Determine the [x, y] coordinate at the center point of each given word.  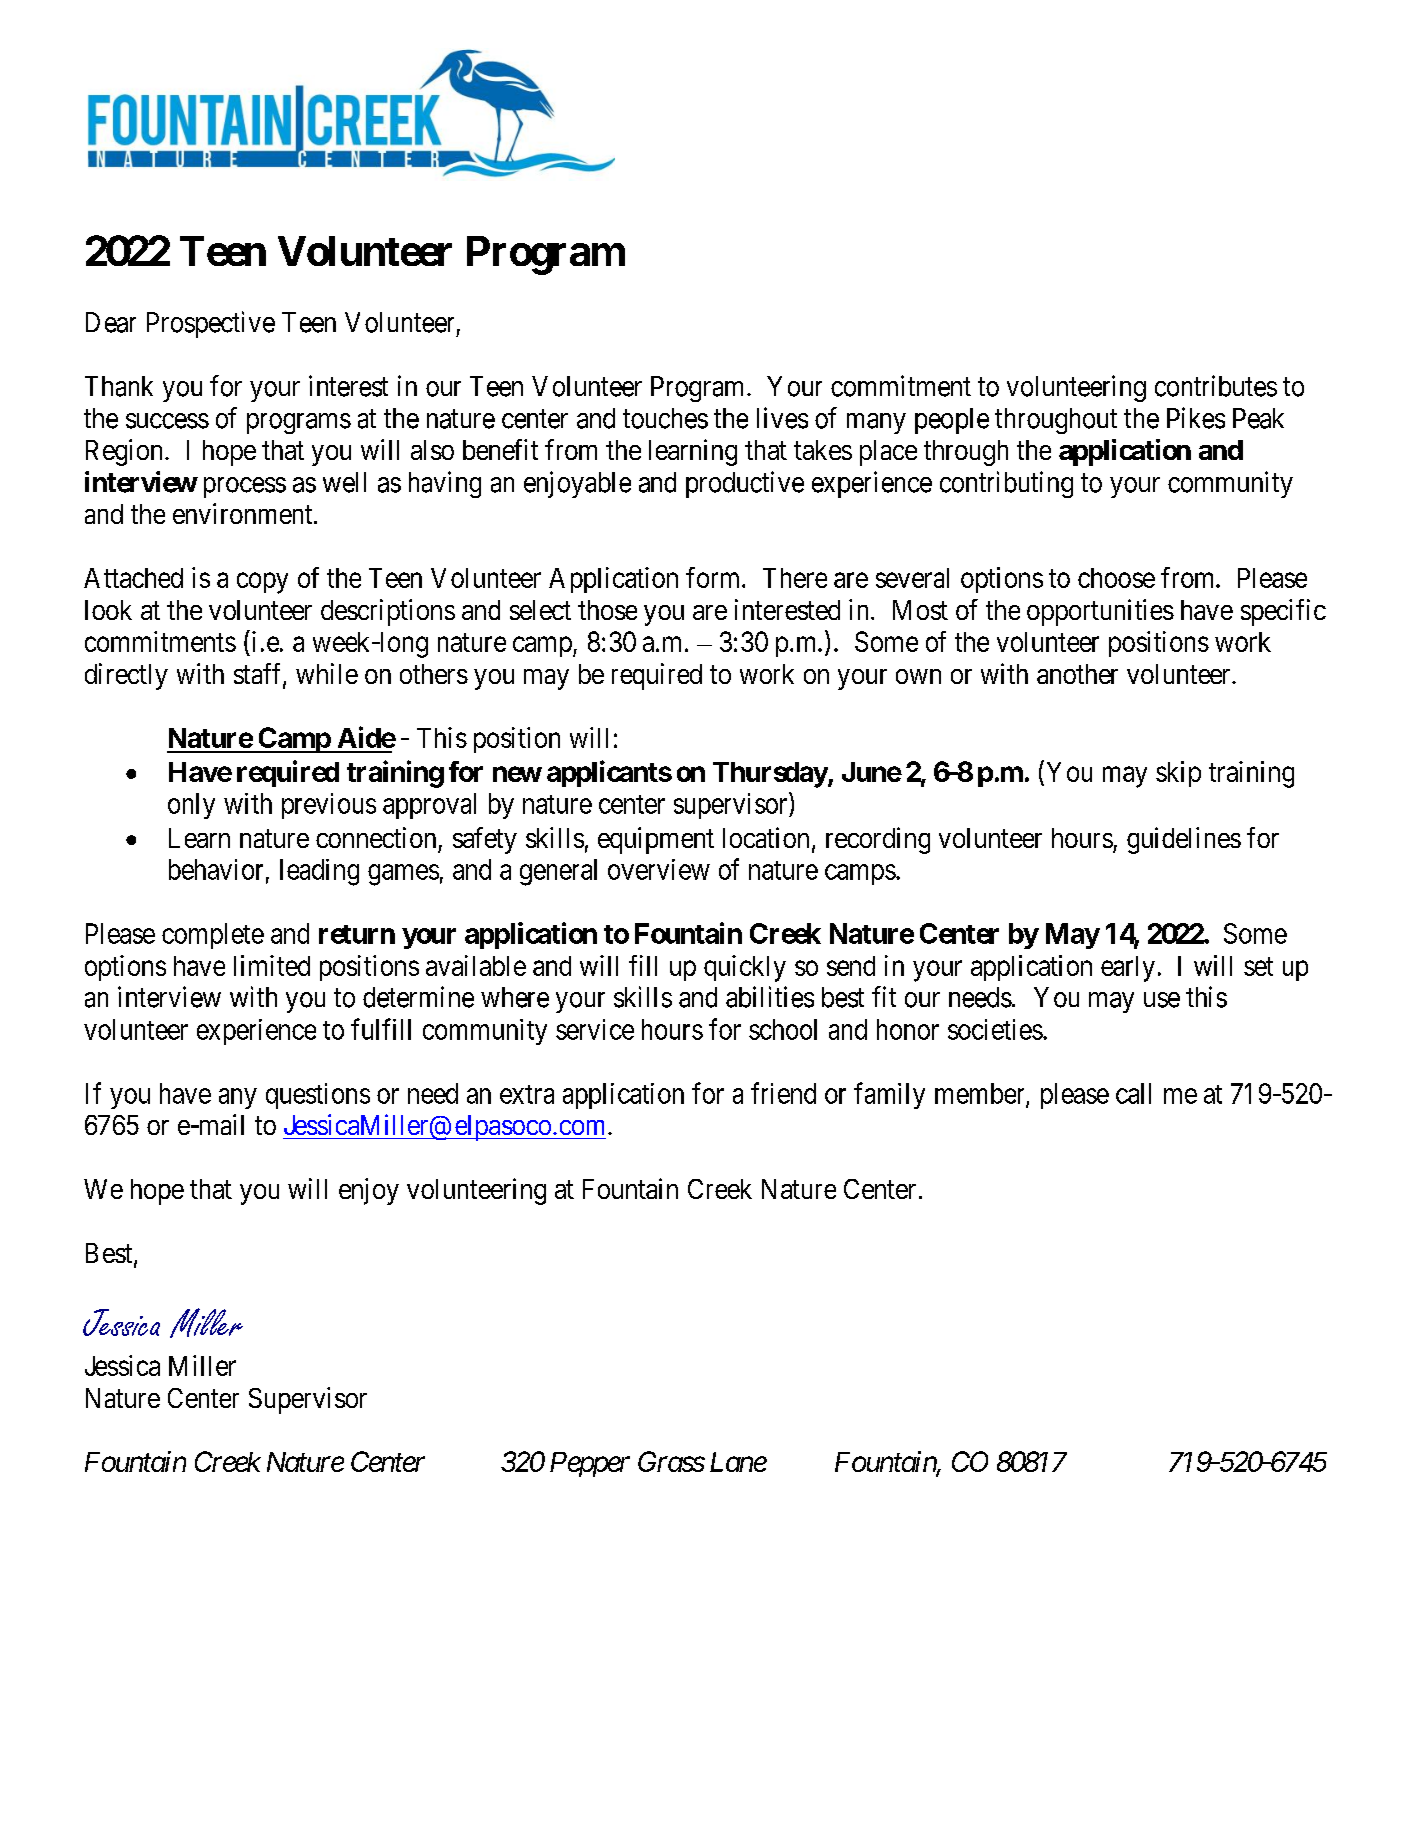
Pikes [1196, 418]
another [1077, 674]
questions [318, 1096]
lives [782, 418]
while [327, 673]
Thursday [770, 775]
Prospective [211, 324]
